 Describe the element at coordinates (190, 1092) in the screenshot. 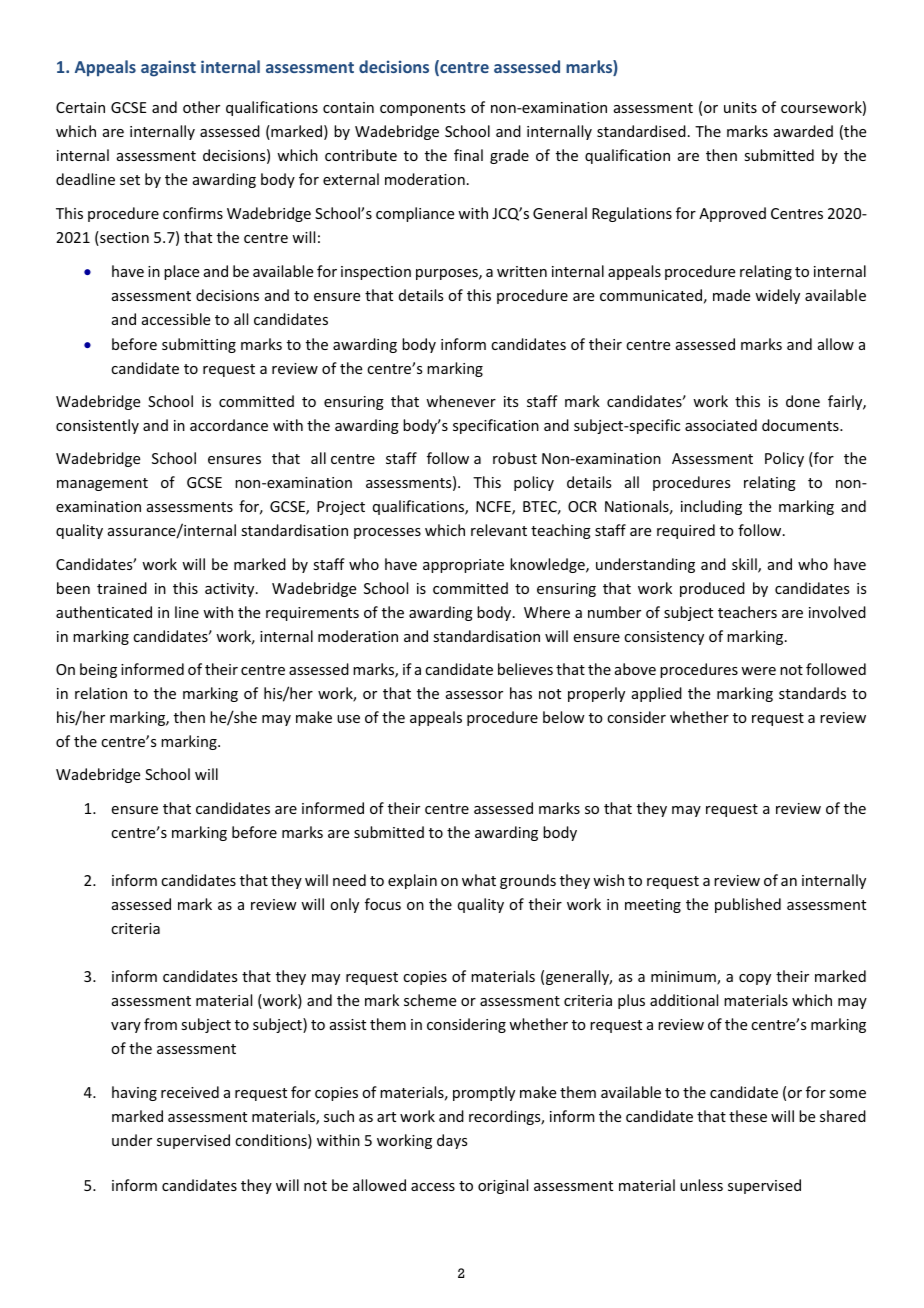

I see `received` at that location.
